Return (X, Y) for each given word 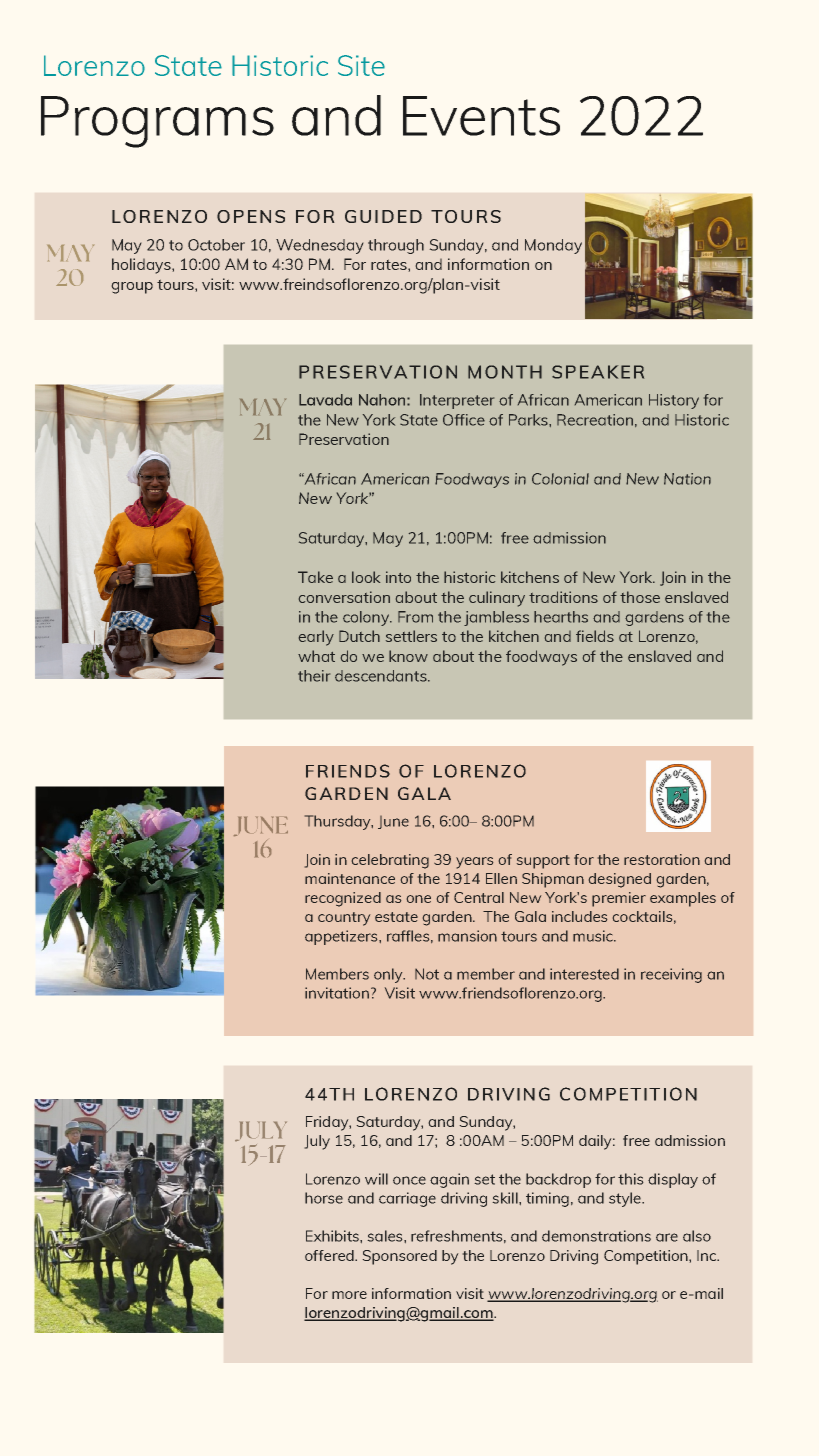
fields (595, 636)
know (408, 656)
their (314, 676)
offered (330, 1255)
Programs (157, 122)
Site (361, 65)
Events (481, 116)
